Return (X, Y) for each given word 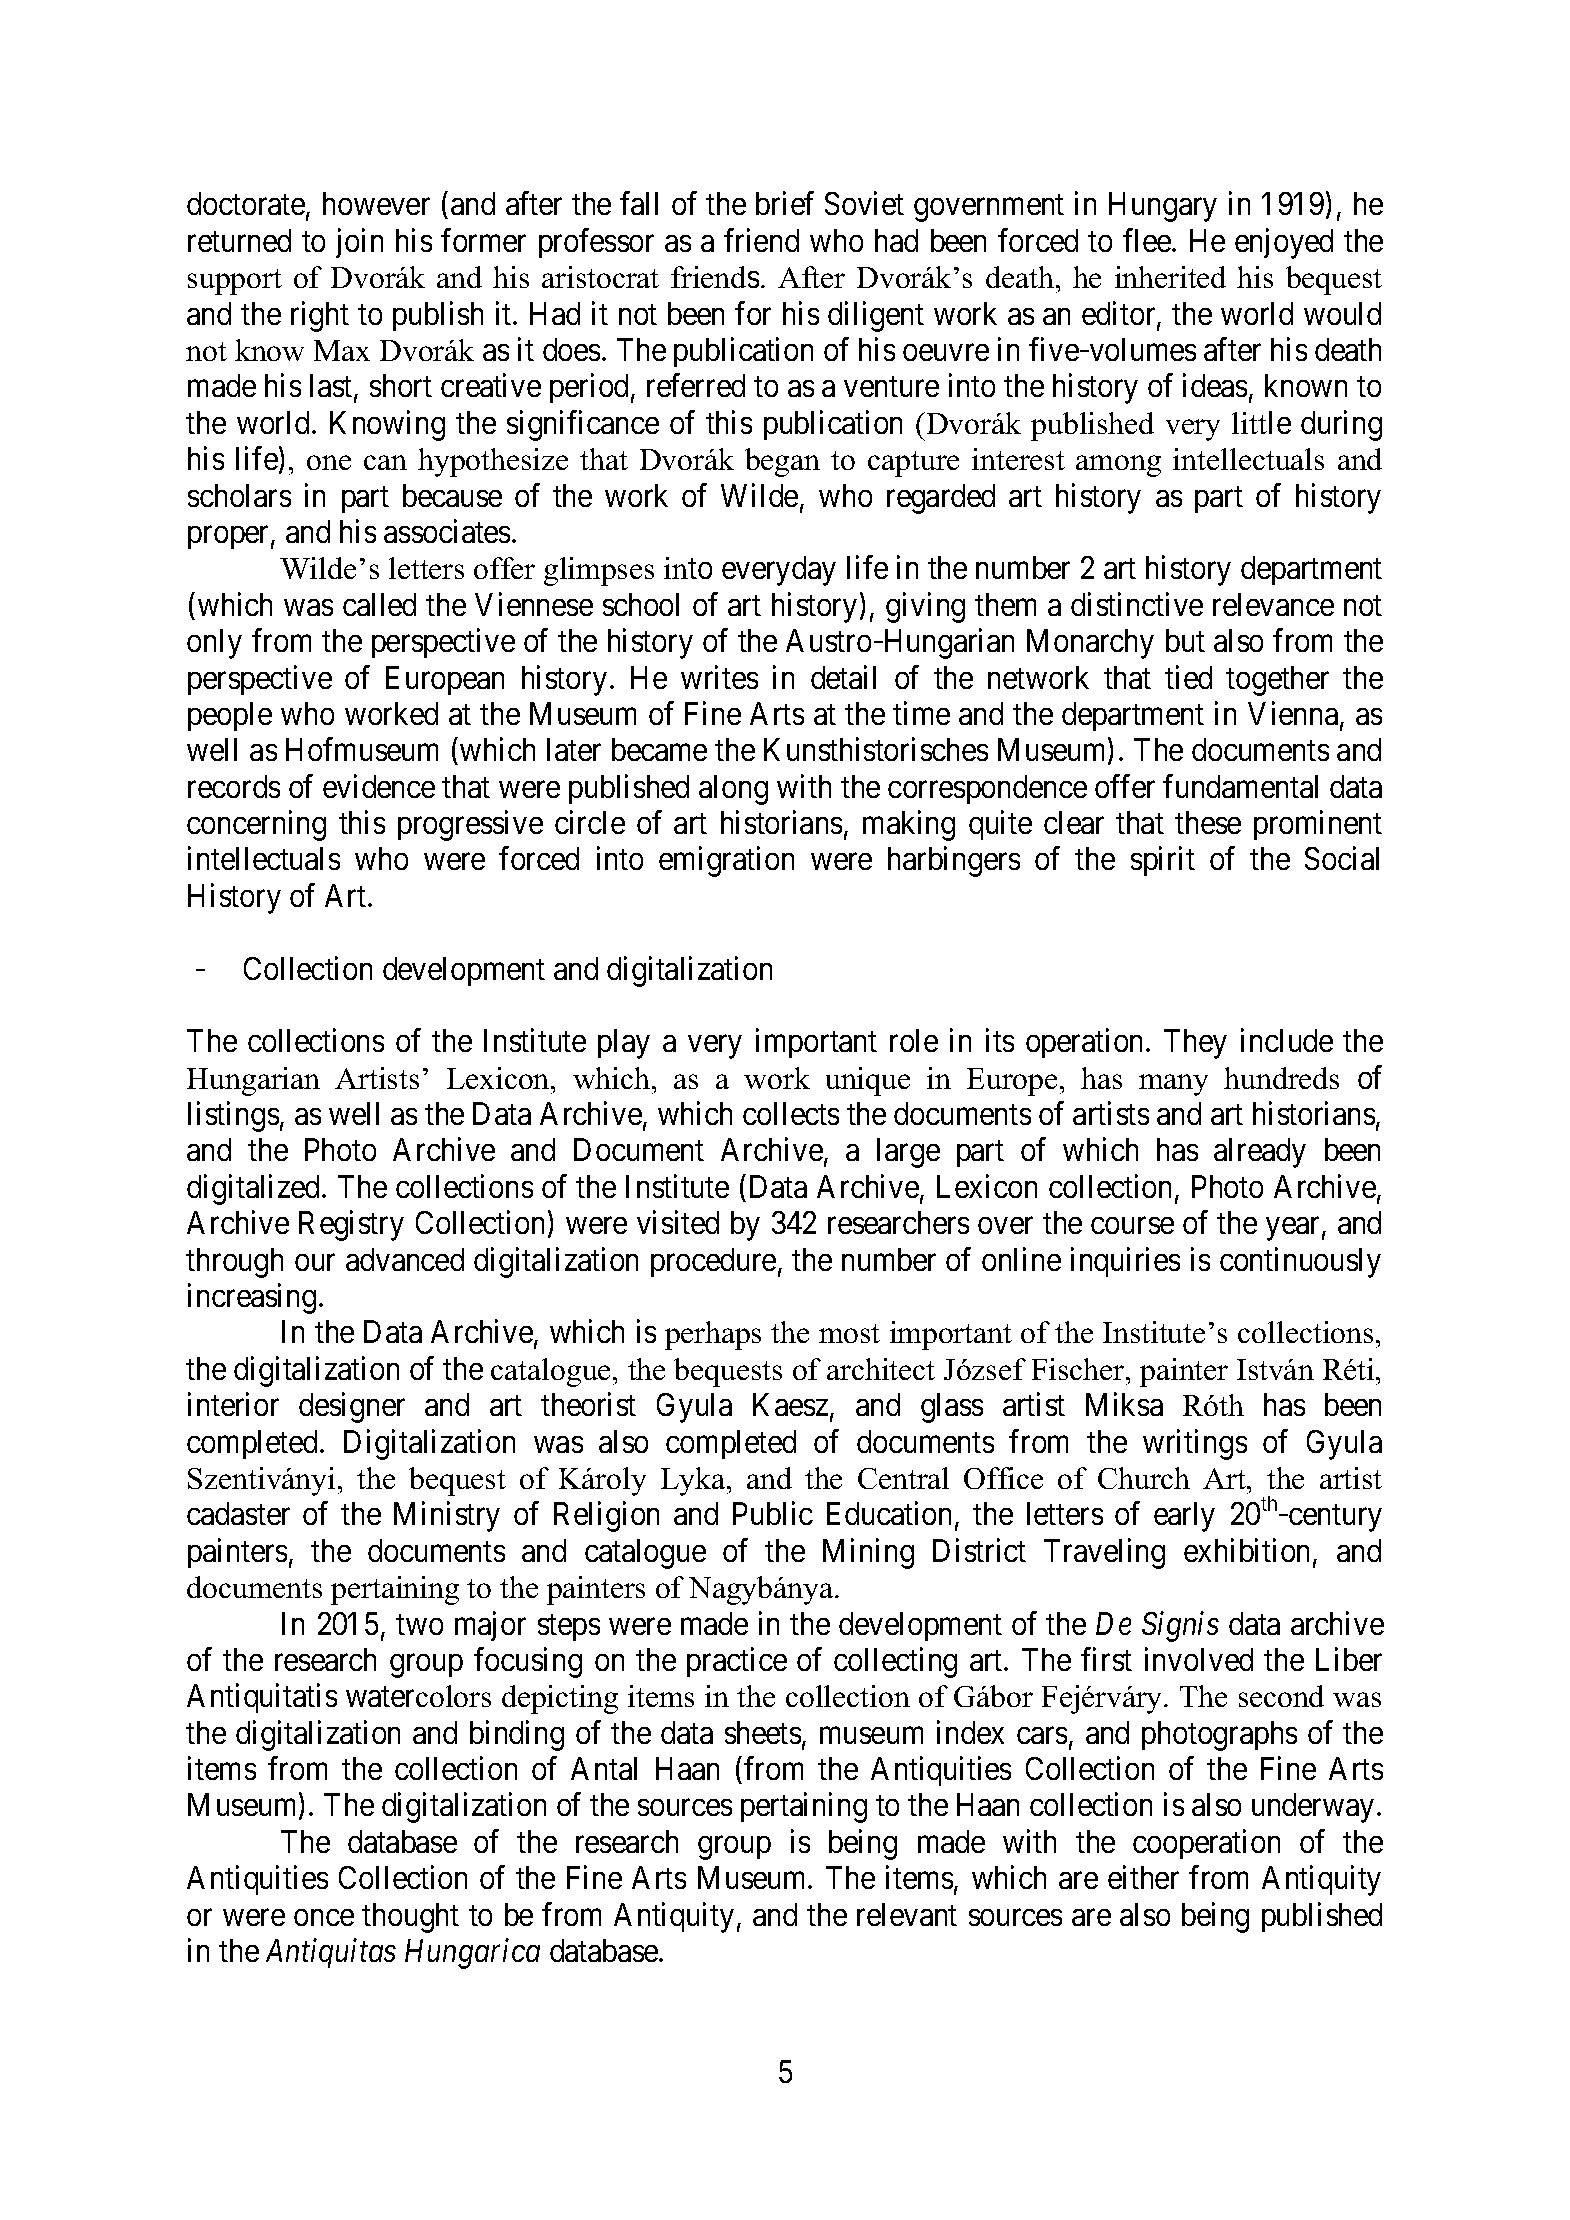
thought (410, 1918)
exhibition (1249, 1551)
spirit (1163, 861)
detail (843, 677)
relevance (1273, 604)
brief (785, 203)
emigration (726, 862)
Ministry (447, 1517)
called (379, 604)
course (1132, 1226)
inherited (1170, 277)
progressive (470, 826)
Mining (868, 1553)
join (359, 243)
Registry (351, 1226)
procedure (713, 1262)
